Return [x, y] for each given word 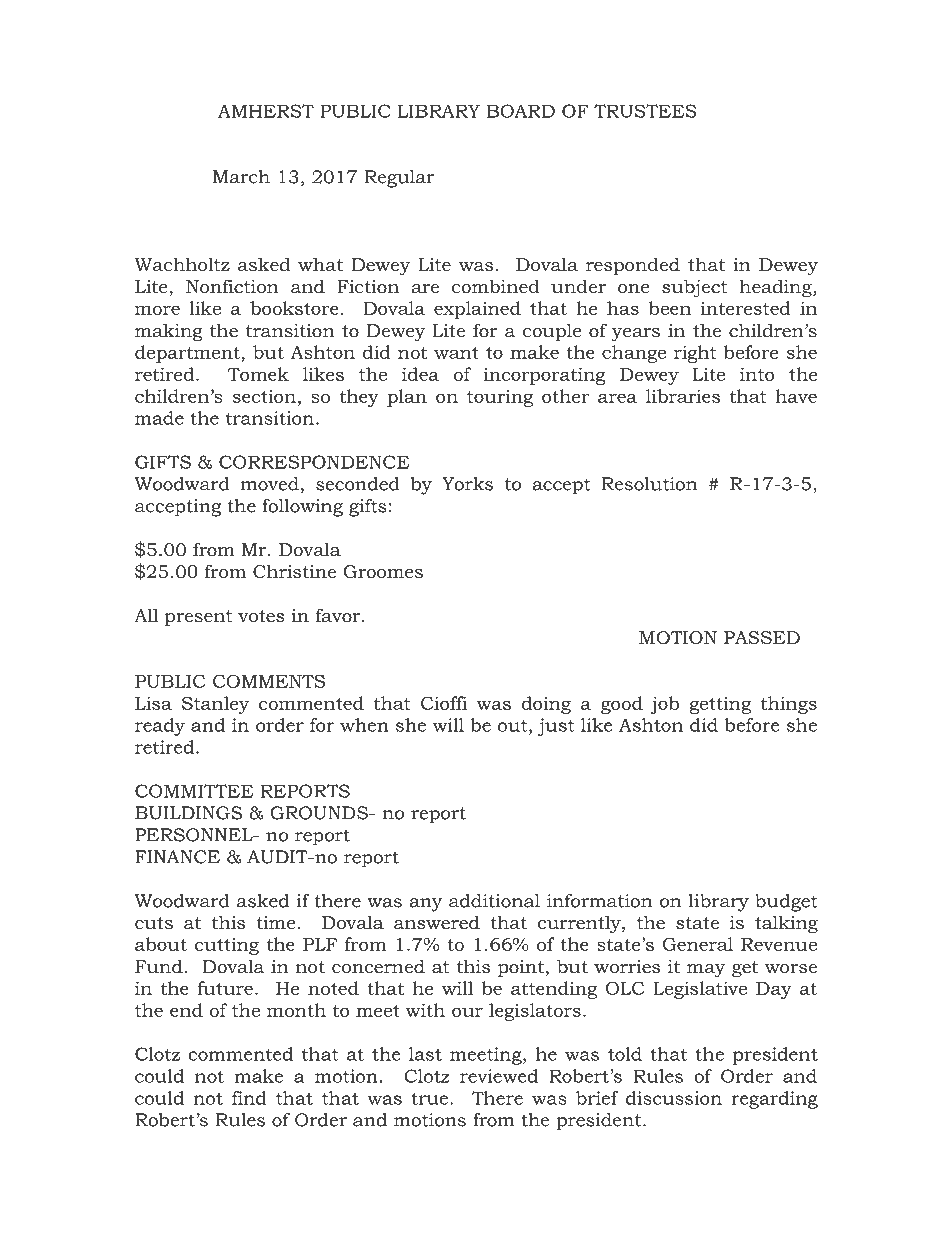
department [188, 354]
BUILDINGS [188, 813]
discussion [674, 1098]
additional [494, 901]
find [249, 1098]
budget [786, 903]
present [198, 618]
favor [339, 615]
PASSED [762, 638]
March [241, 177]
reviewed [499, 1076]
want [456, 353]
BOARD [521, 111]
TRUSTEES [645, 111]
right [695, 354]
